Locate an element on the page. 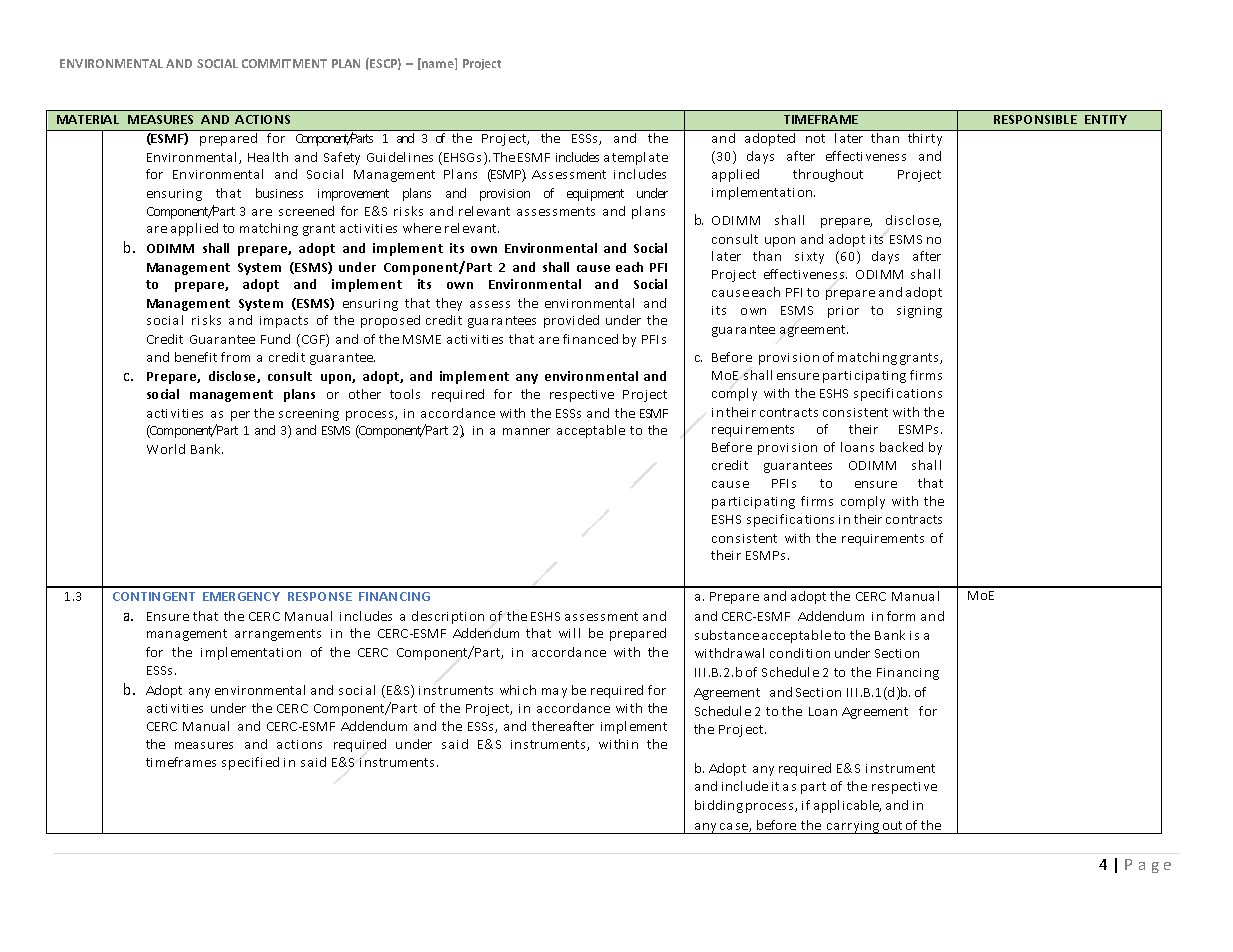 The image size is (1233, 952). specified is located at coordinates (250, 763).
